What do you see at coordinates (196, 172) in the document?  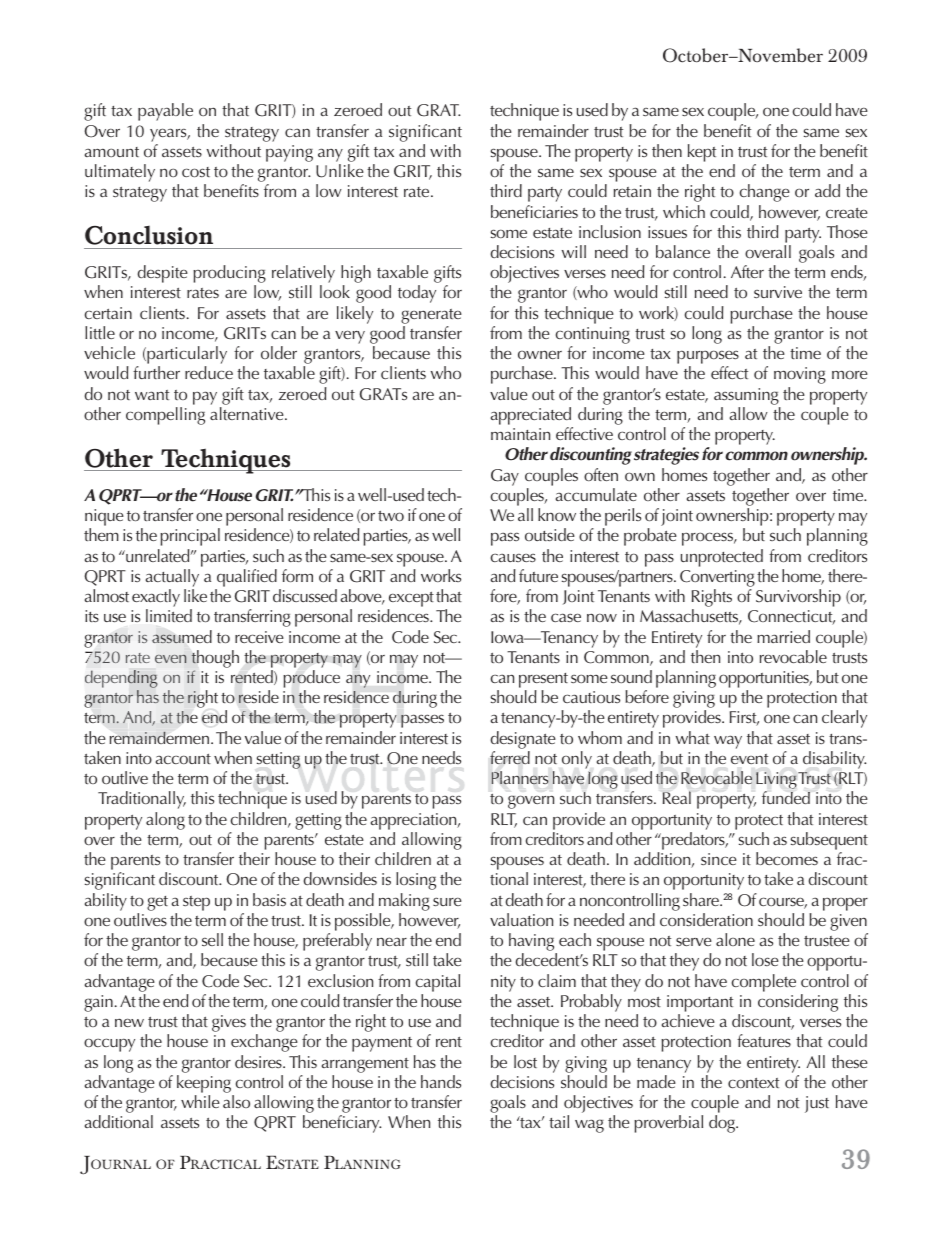 I see `cost` at bounding box center [196, 172].
